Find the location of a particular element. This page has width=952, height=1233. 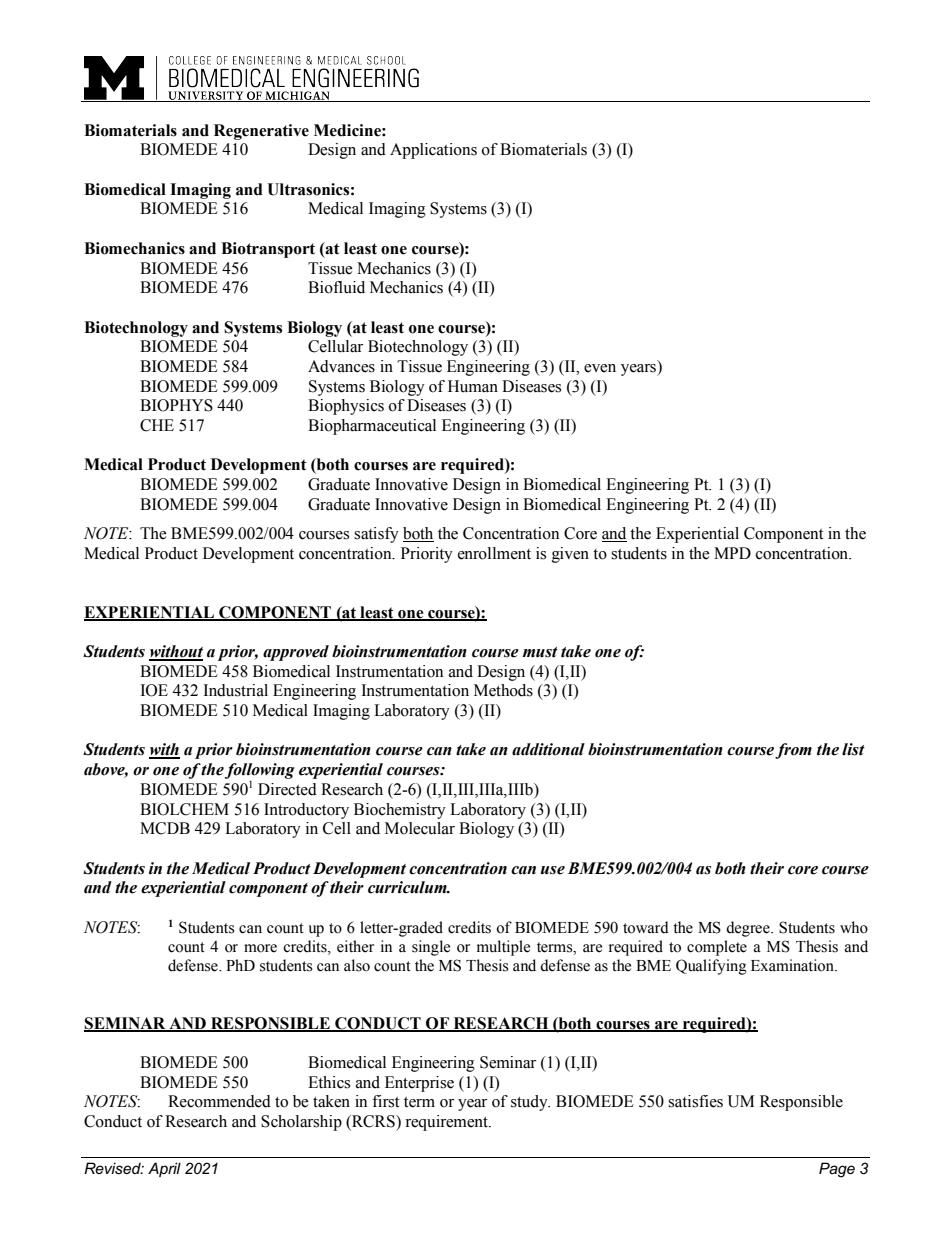

Page is located at coordinates (837, 1170).
